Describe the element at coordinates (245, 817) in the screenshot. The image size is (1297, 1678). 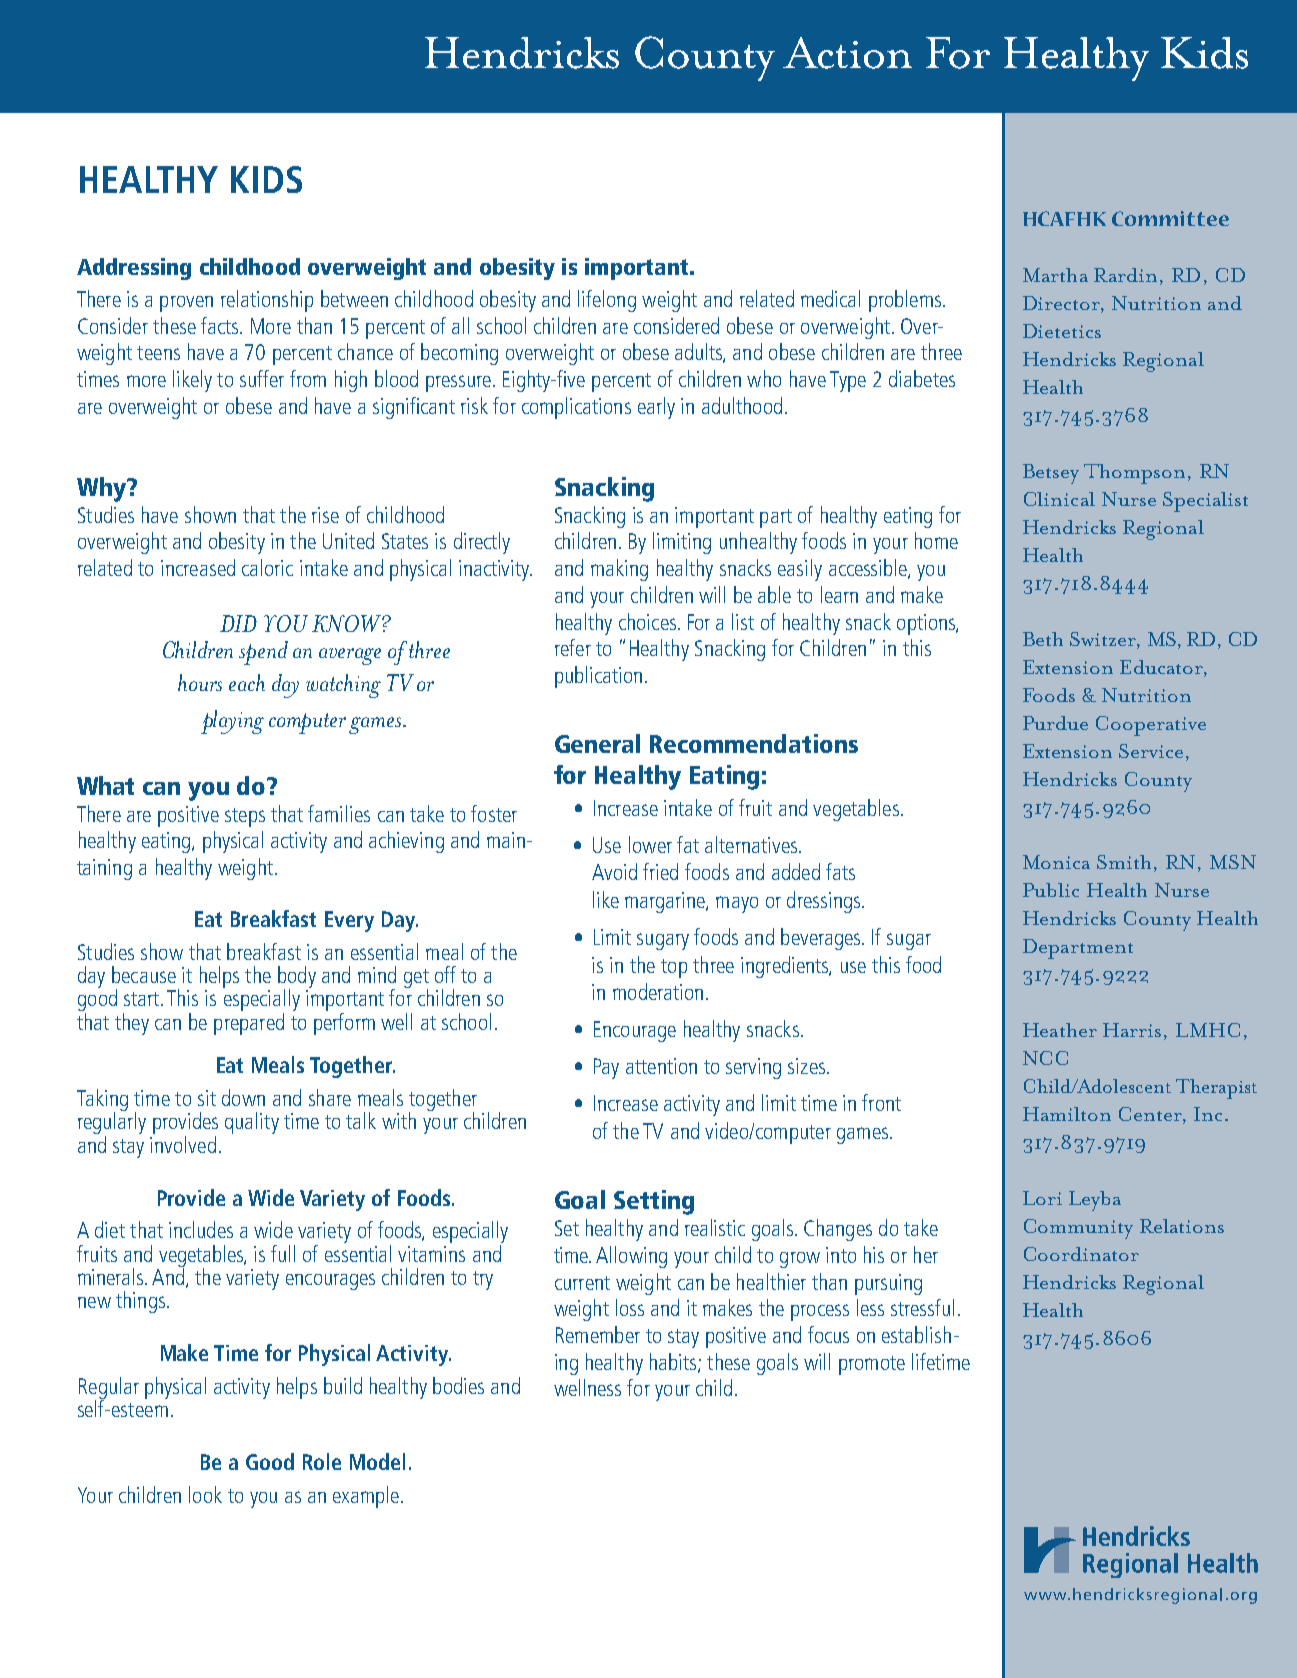
I see `steps` at that location.
